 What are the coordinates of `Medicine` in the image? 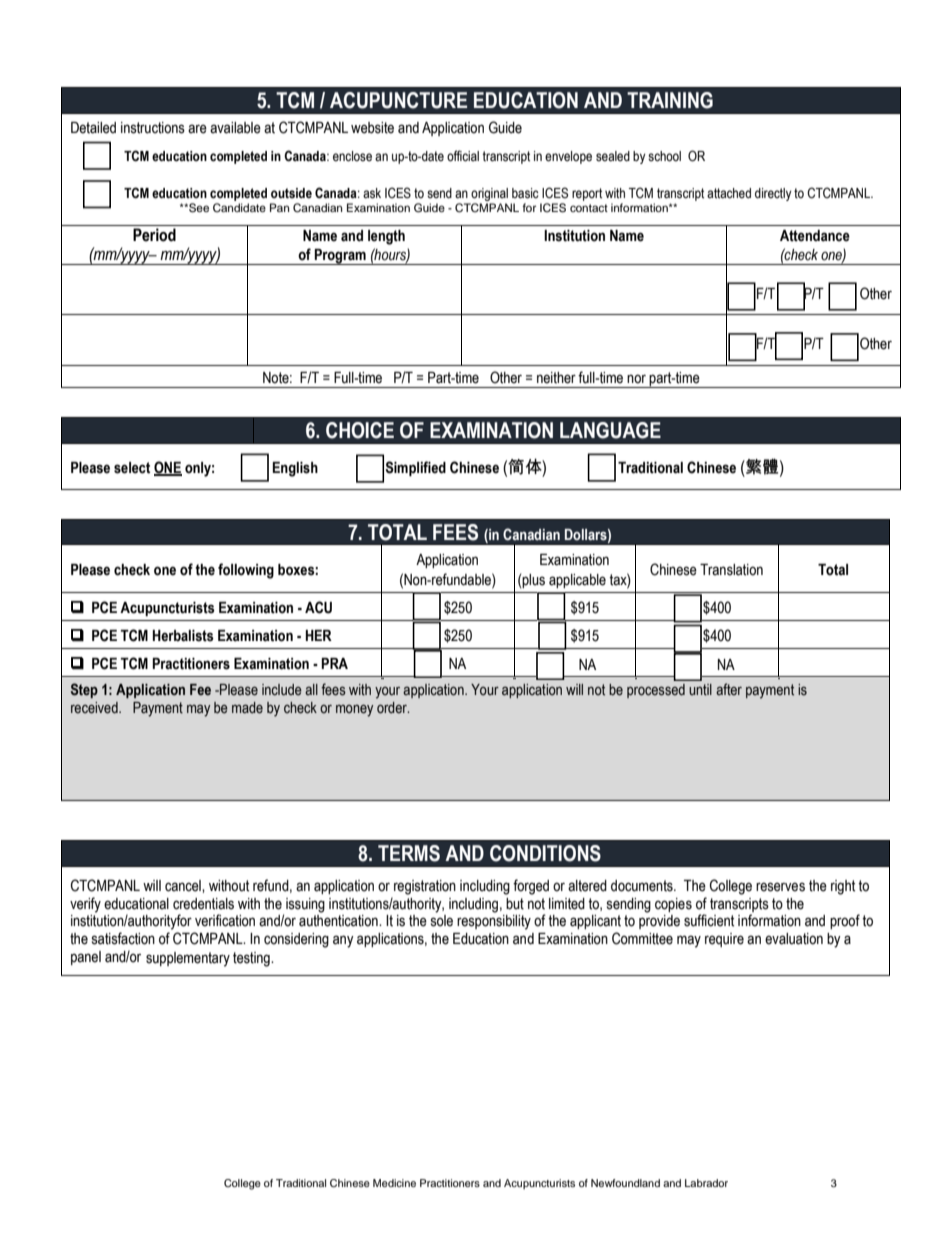 It's located at (394, 1183).
